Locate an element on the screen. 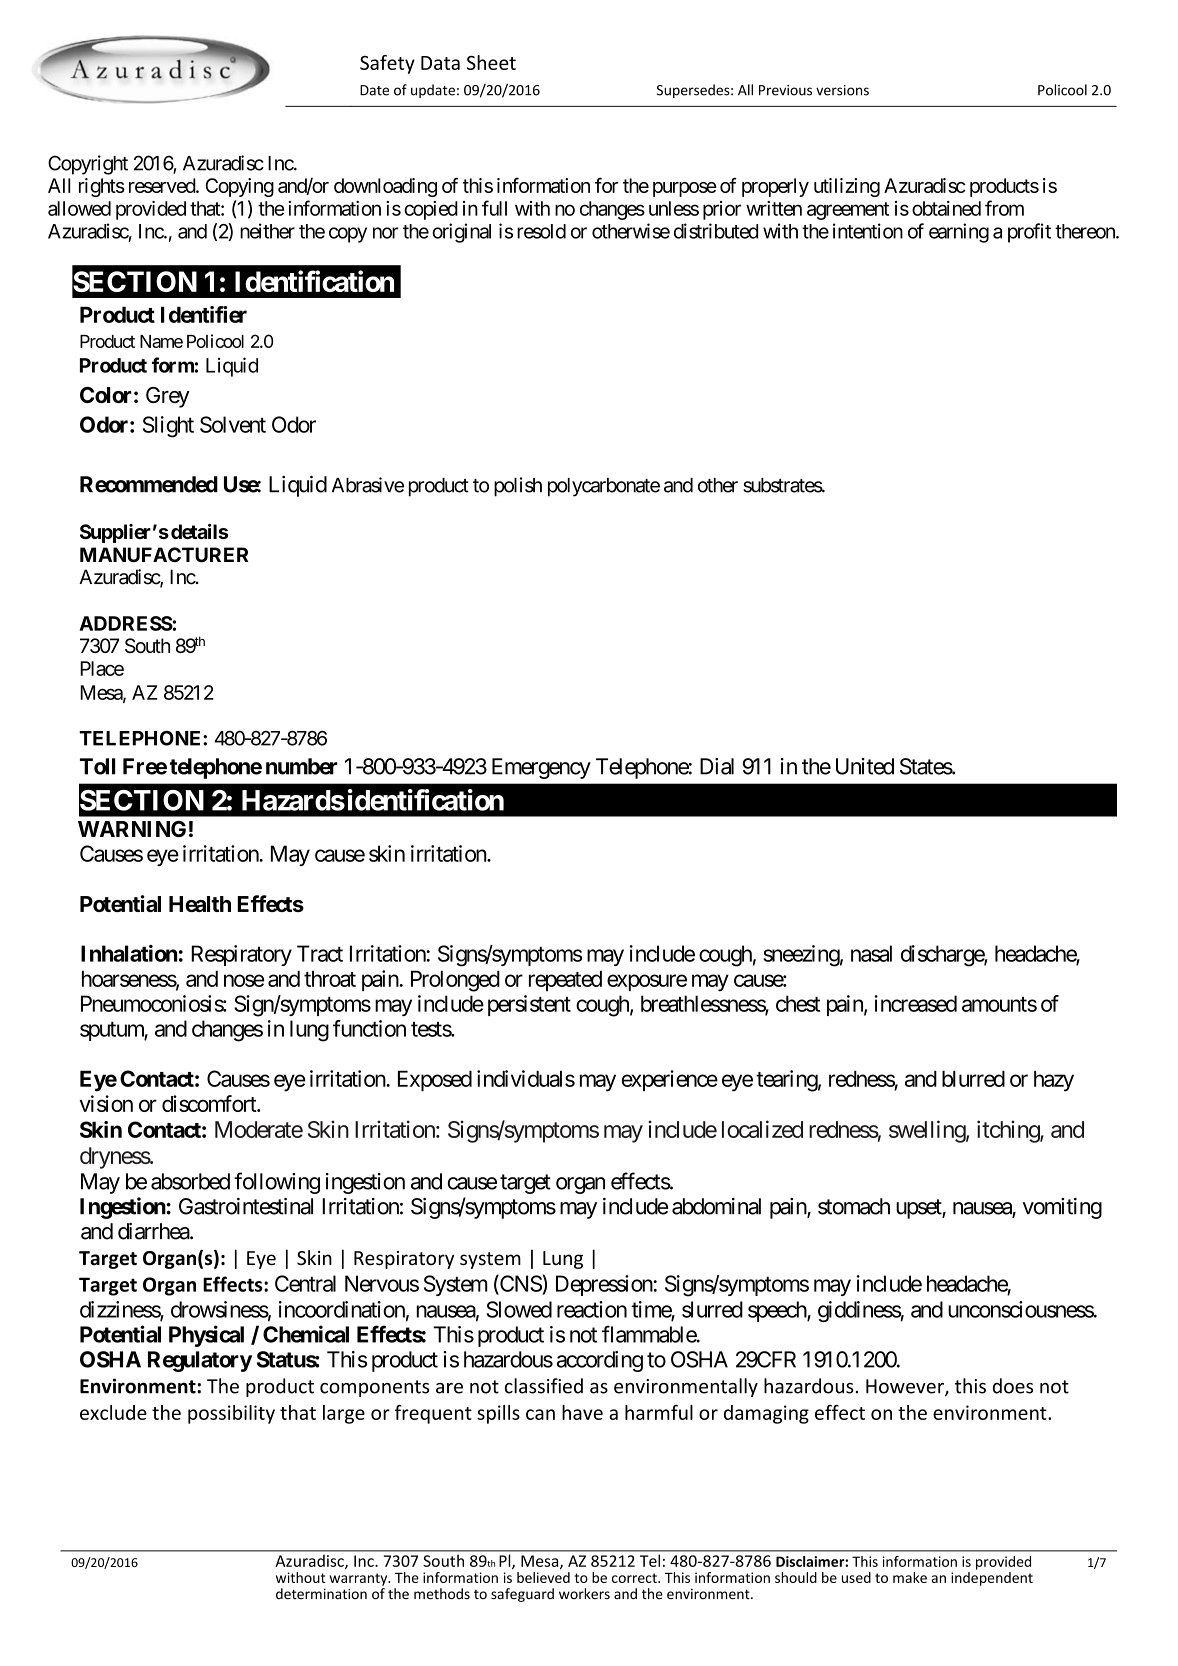 This screenshot has width=1178, height=1666. earning is located at coordinates (959, 233).
